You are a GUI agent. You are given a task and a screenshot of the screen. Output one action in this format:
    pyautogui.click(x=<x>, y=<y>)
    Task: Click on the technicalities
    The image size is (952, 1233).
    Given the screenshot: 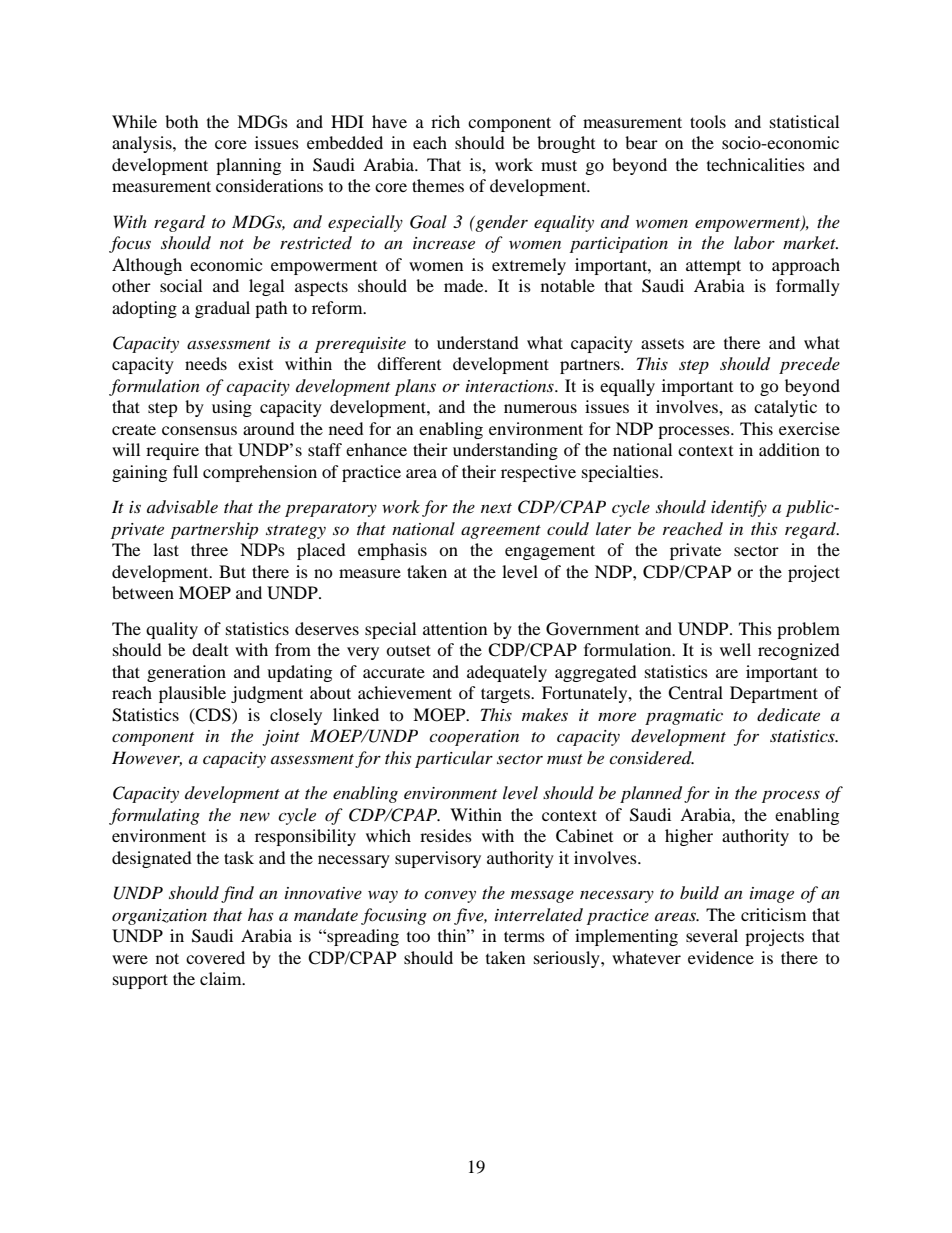 What is the action you would take?
    pyautogui.click(x=756, y=164)
